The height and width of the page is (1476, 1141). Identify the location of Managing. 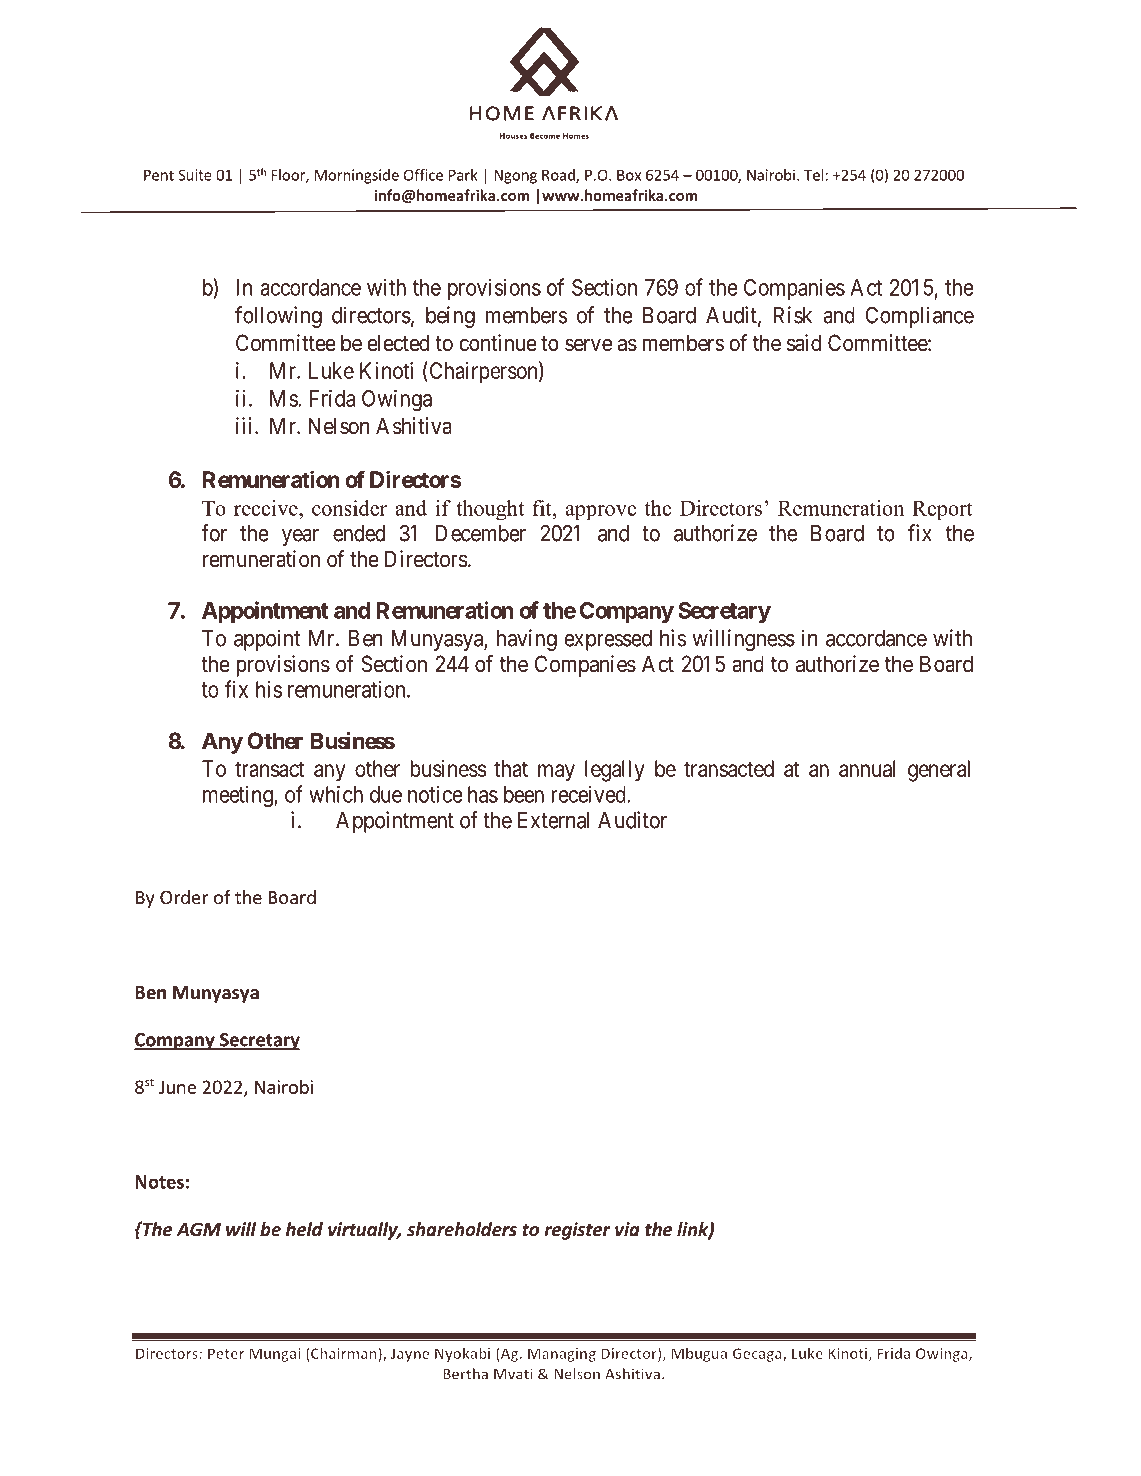
(562, 1355).
